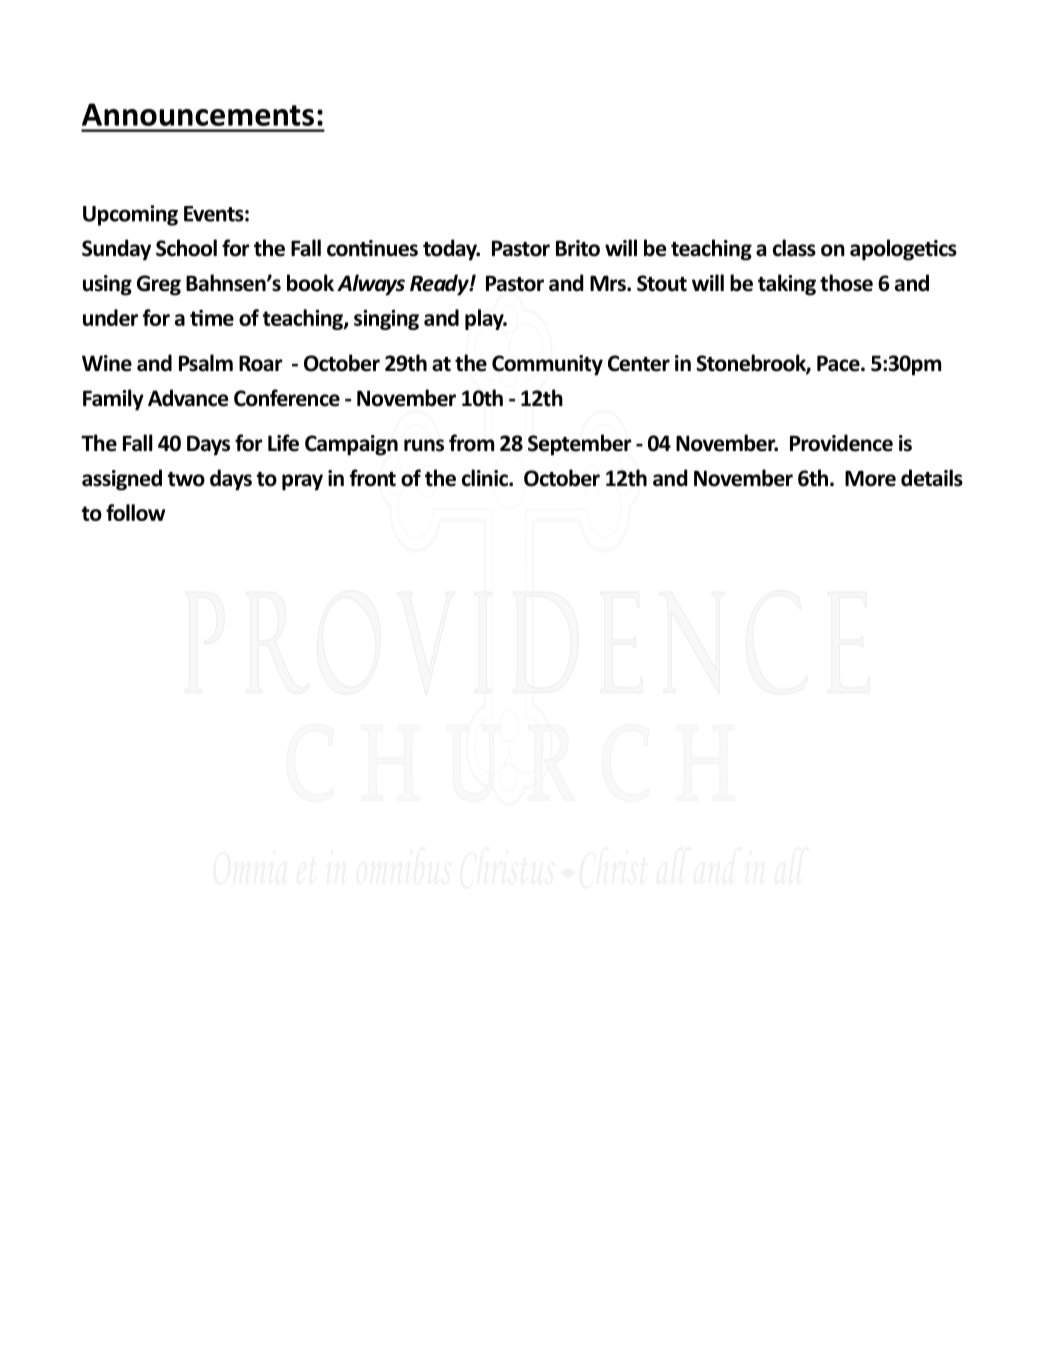 This screenshot has width=1050, height=1359. What do you see at coordinates (386, 319) in the screenshot?
I see `singing` at bounding box center [386, 319].
